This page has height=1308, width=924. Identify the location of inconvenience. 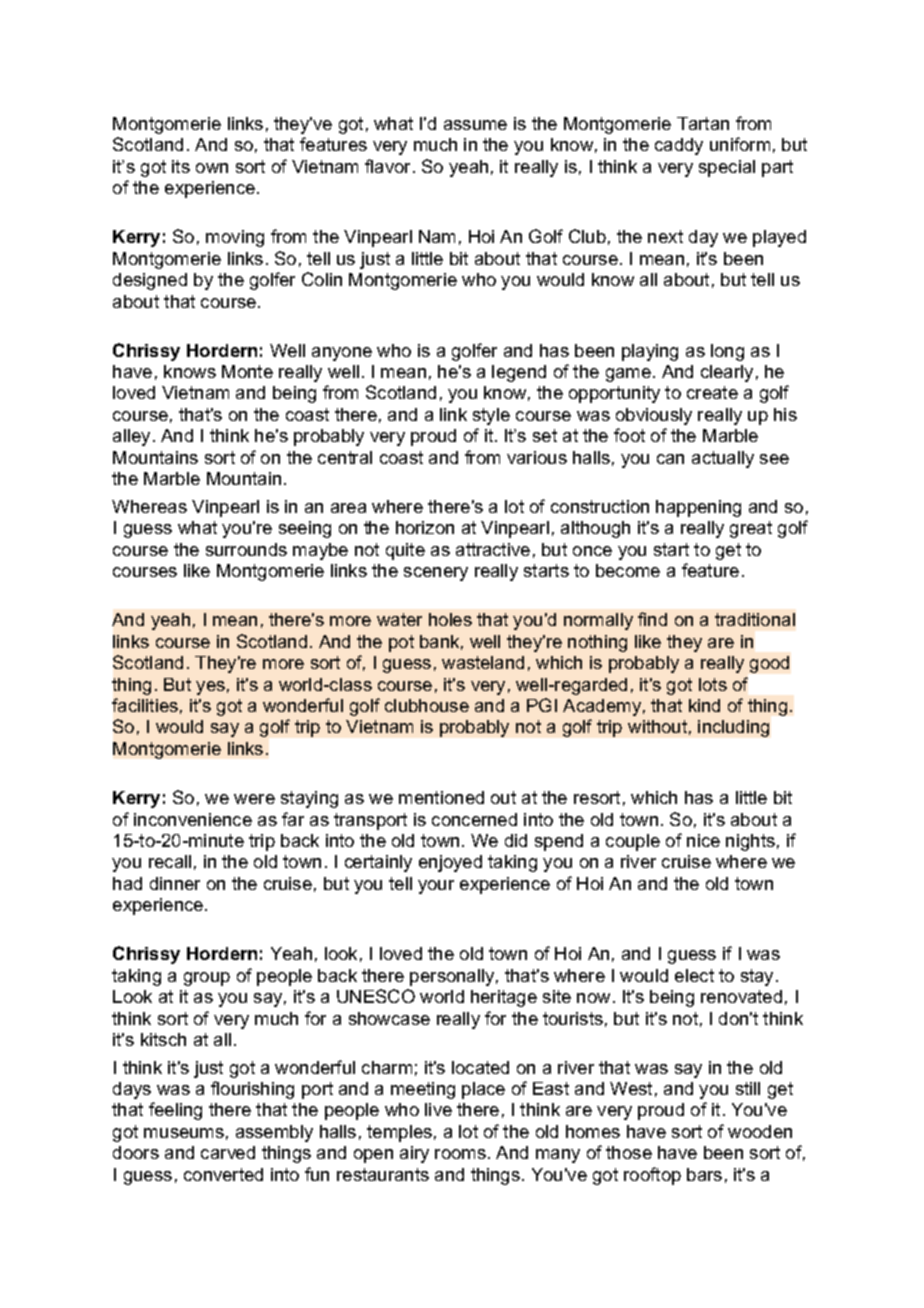
(193, 819).
